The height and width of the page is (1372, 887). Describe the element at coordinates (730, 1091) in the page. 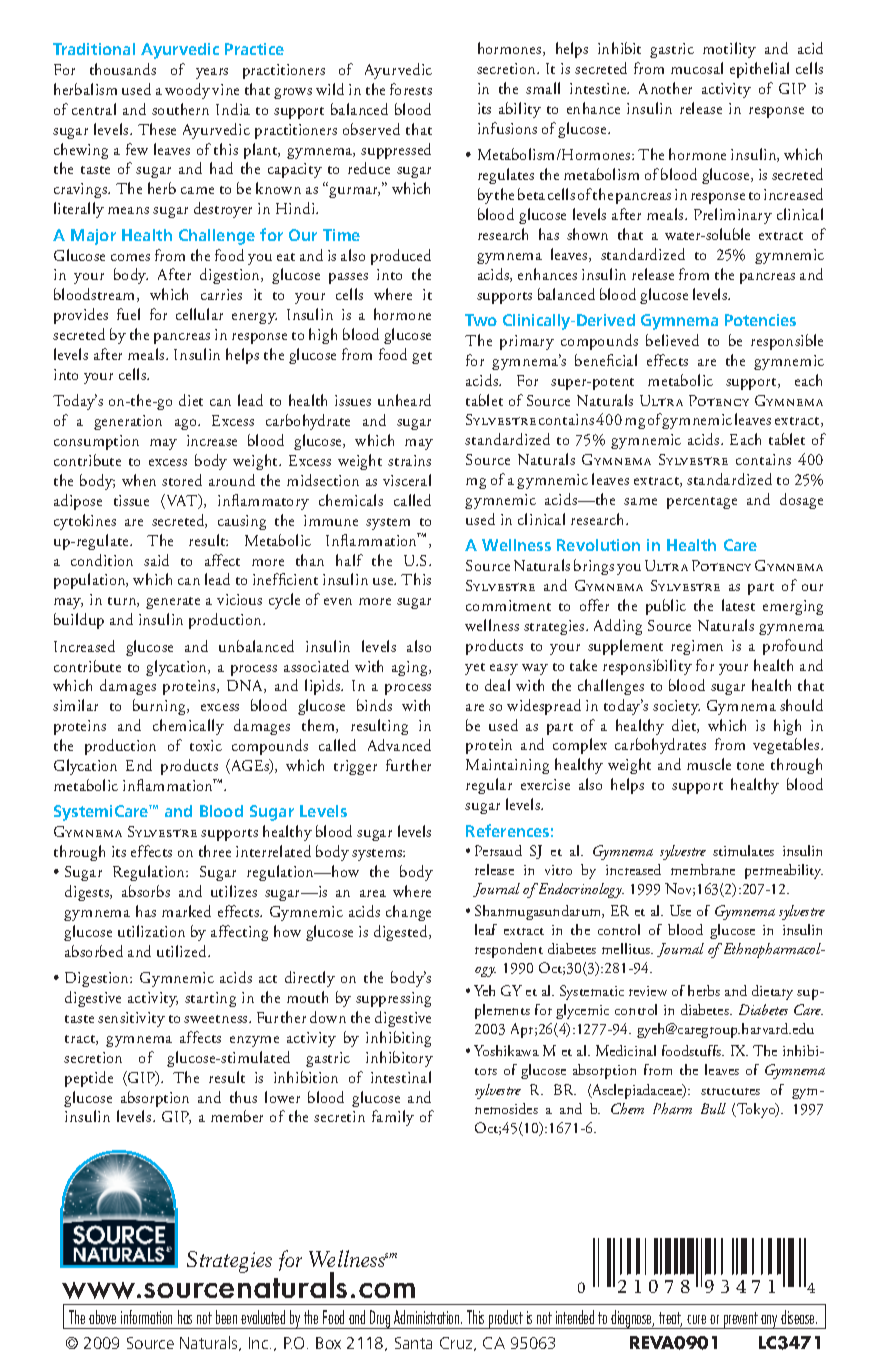

I see `structures` at that location.
